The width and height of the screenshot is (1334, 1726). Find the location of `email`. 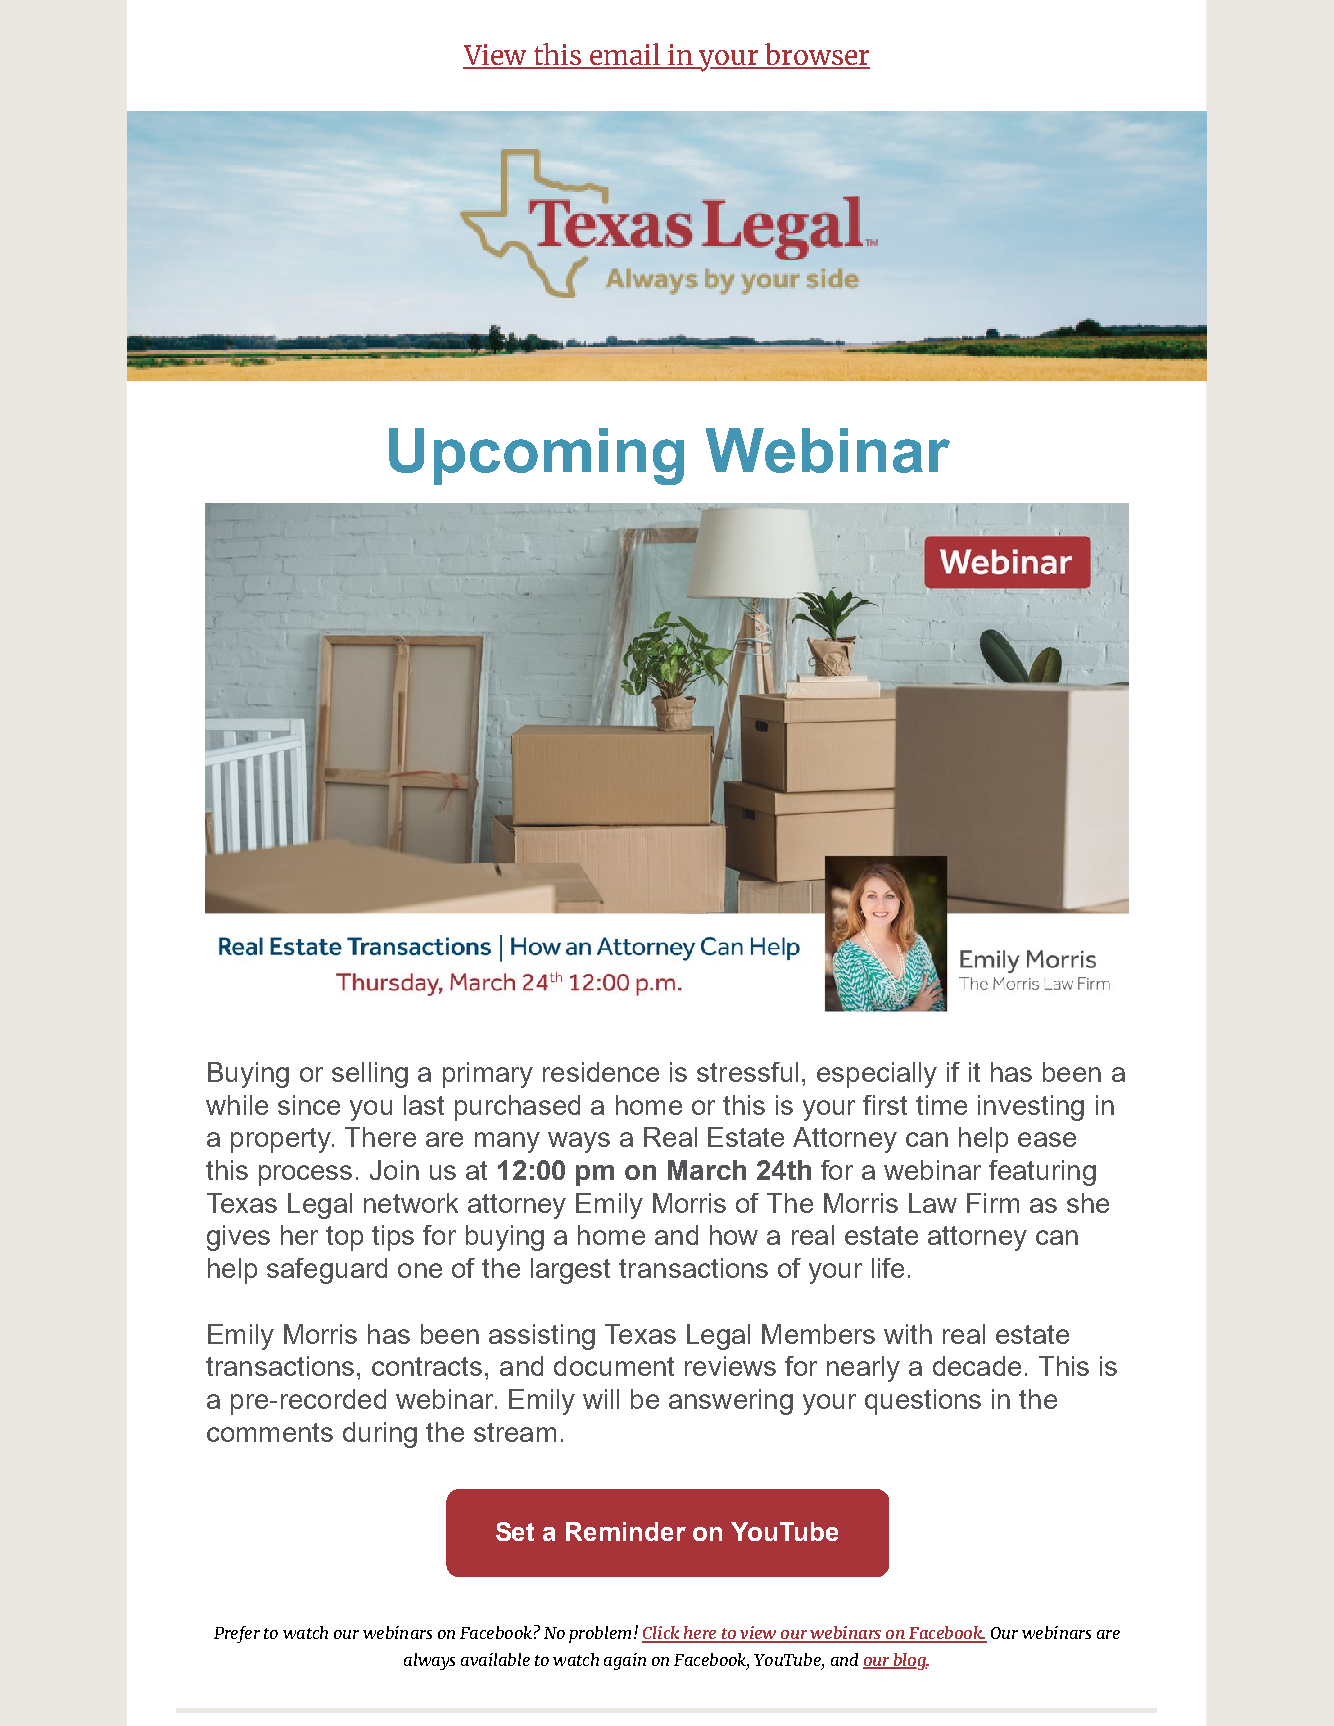

email is located at coordinates (625, 55).
